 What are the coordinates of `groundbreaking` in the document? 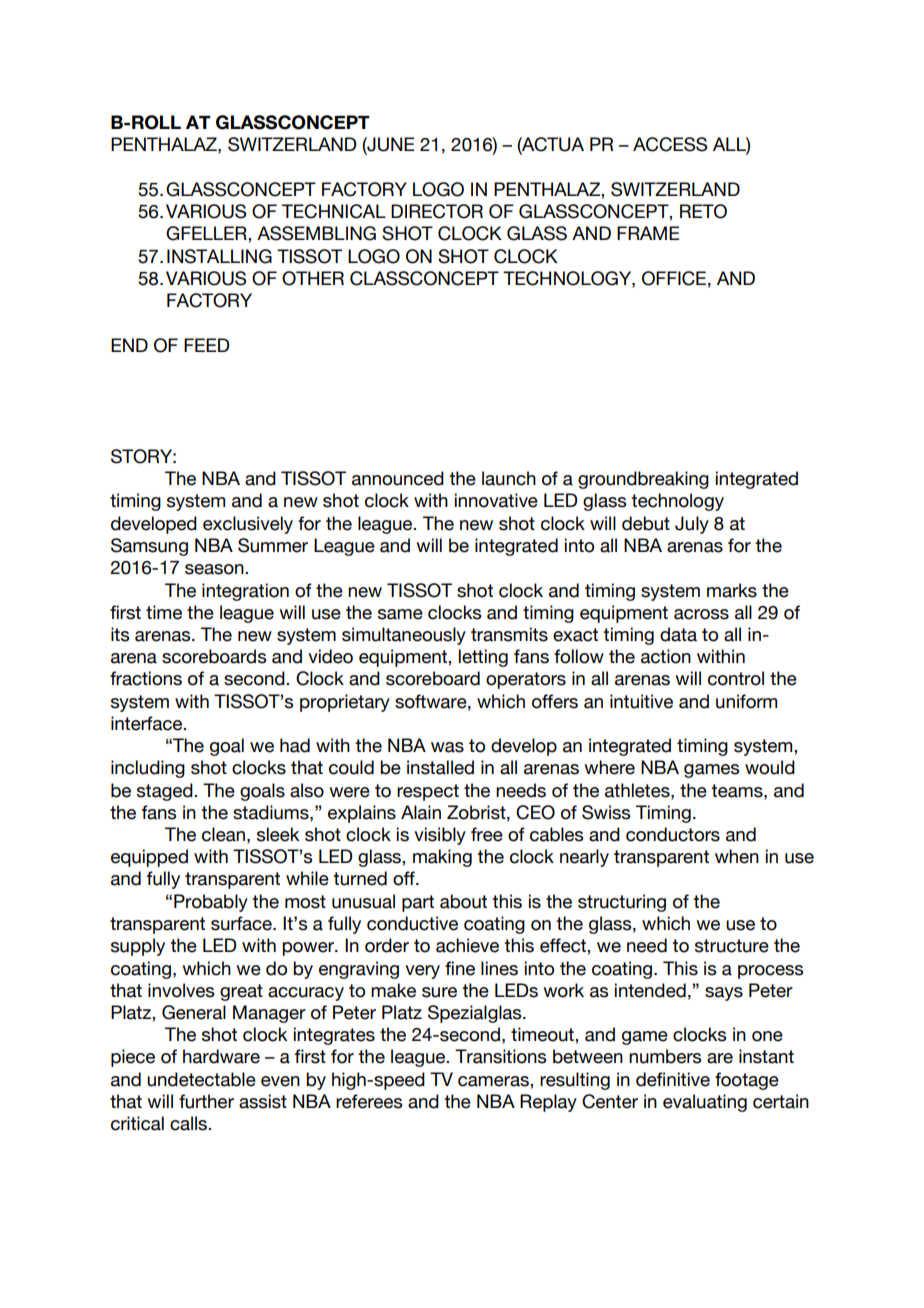 It's located at (643, 480).
